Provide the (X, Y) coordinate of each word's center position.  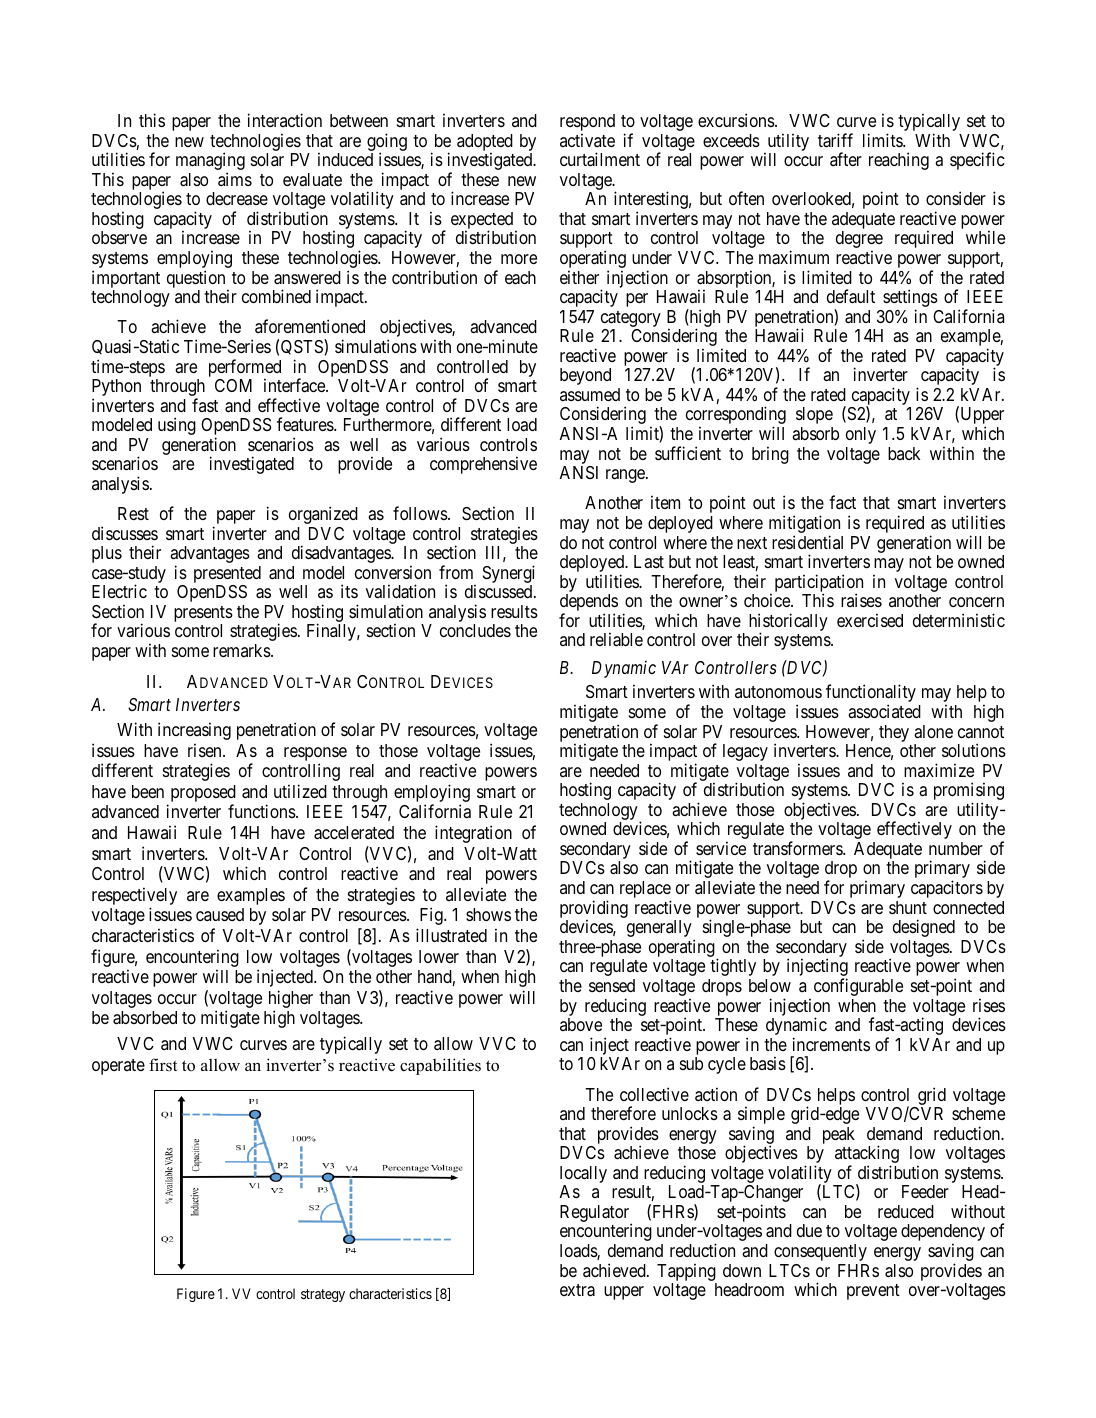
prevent (873, 1292)
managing (210, 162)
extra (577, 1290)
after (846, 159)
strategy (323, 1295)
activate (587, 140)
